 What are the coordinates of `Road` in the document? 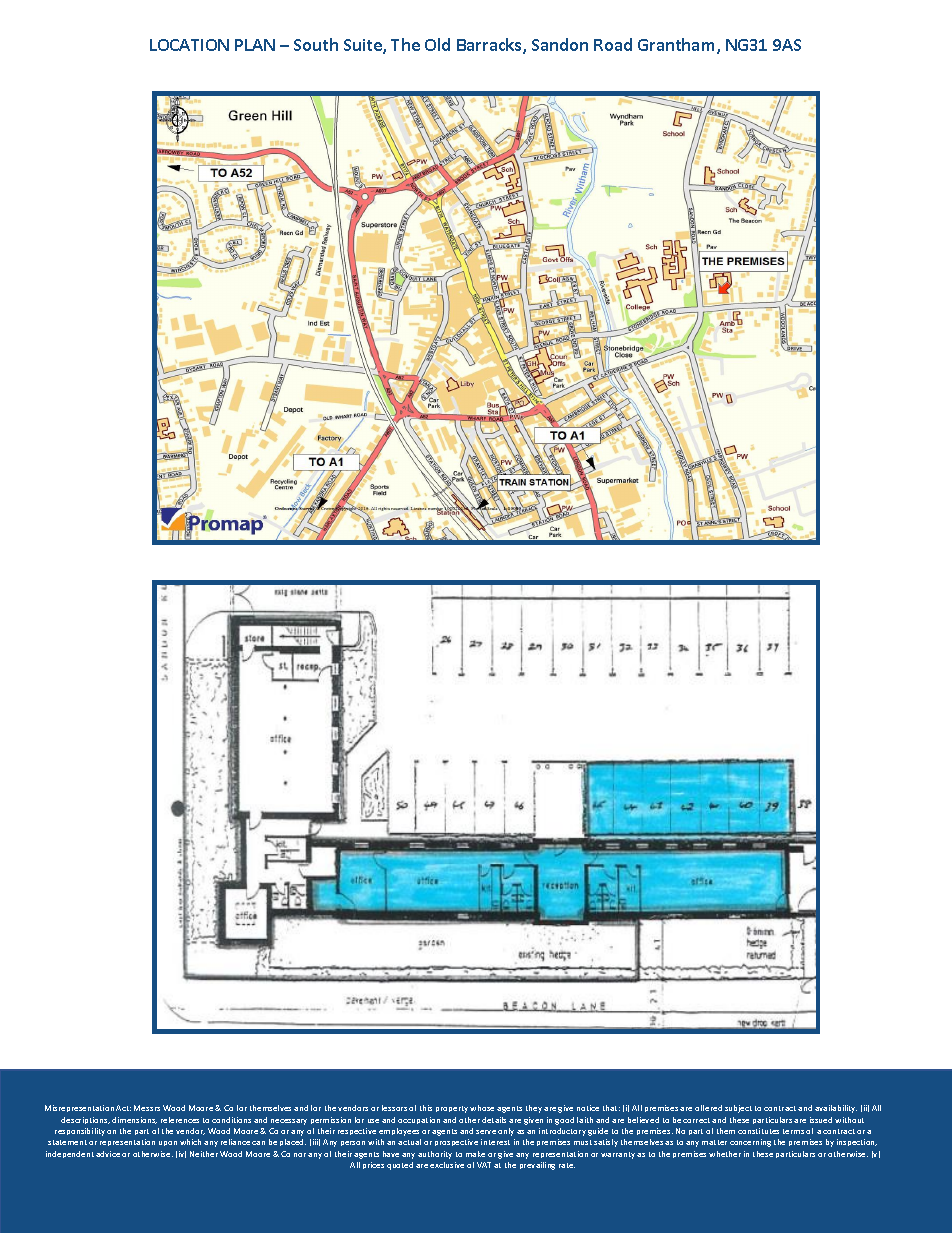 It's located at (613, 44).
